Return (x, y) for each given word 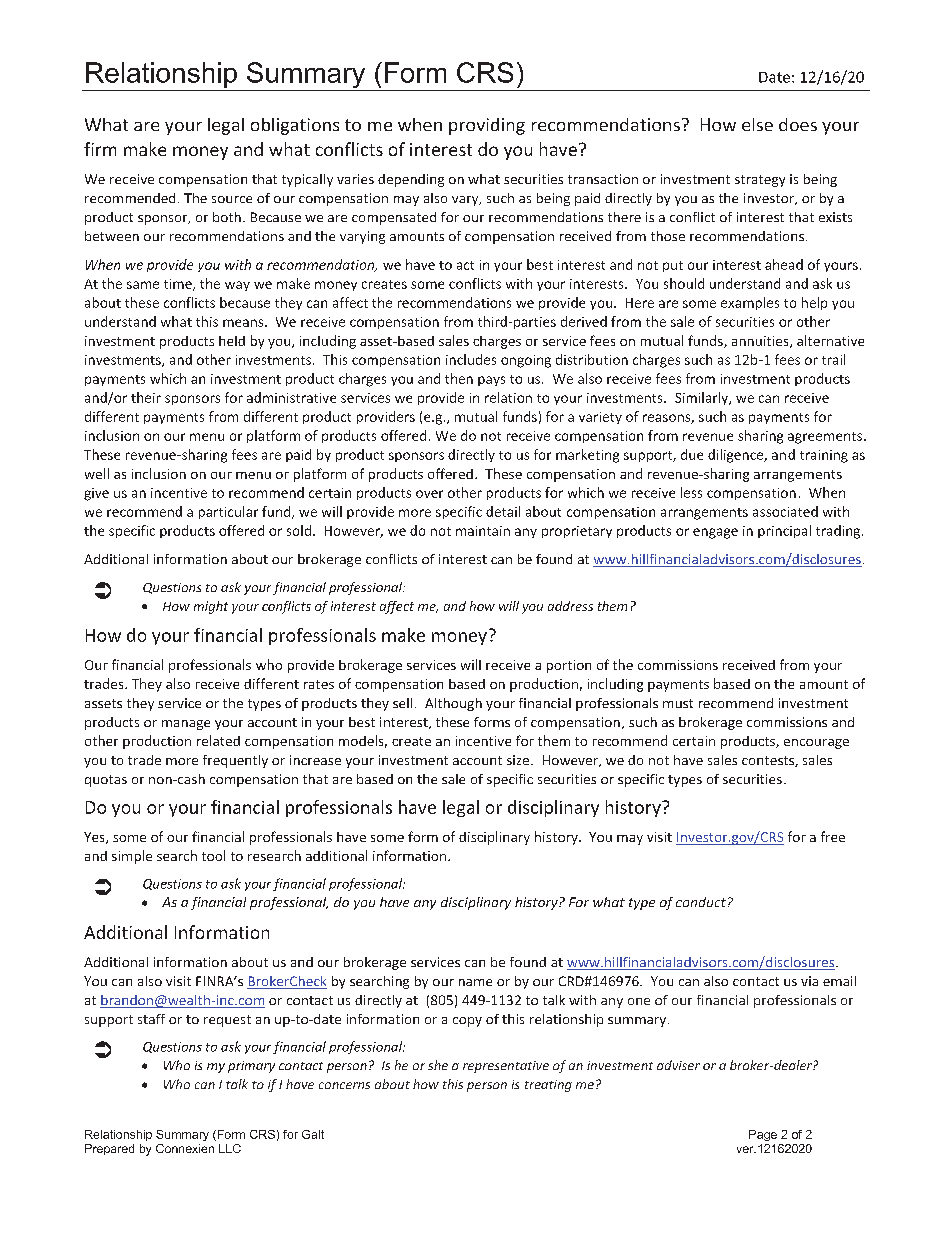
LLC (230, 1148)
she (438, 1065)
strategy (760, 181)
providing (487, 126)
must (678, 703)
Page (763, 1135)
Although (453, 704)
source (232, 199)
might (211, 607)
